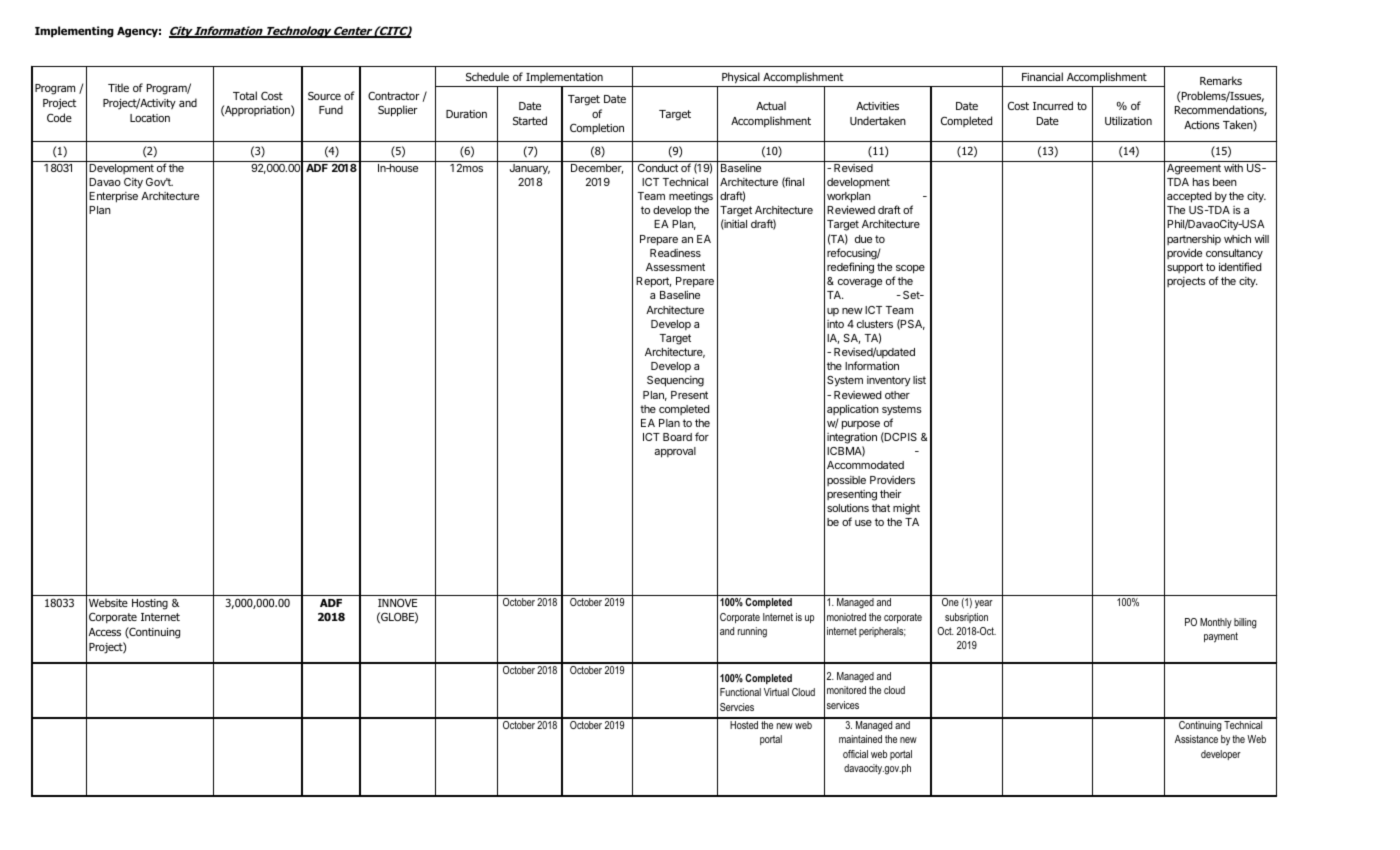 This document has height=850, width=1400. Describe the element at coordinates (1196, 739) in the document. I see `Assistance` at that location.
